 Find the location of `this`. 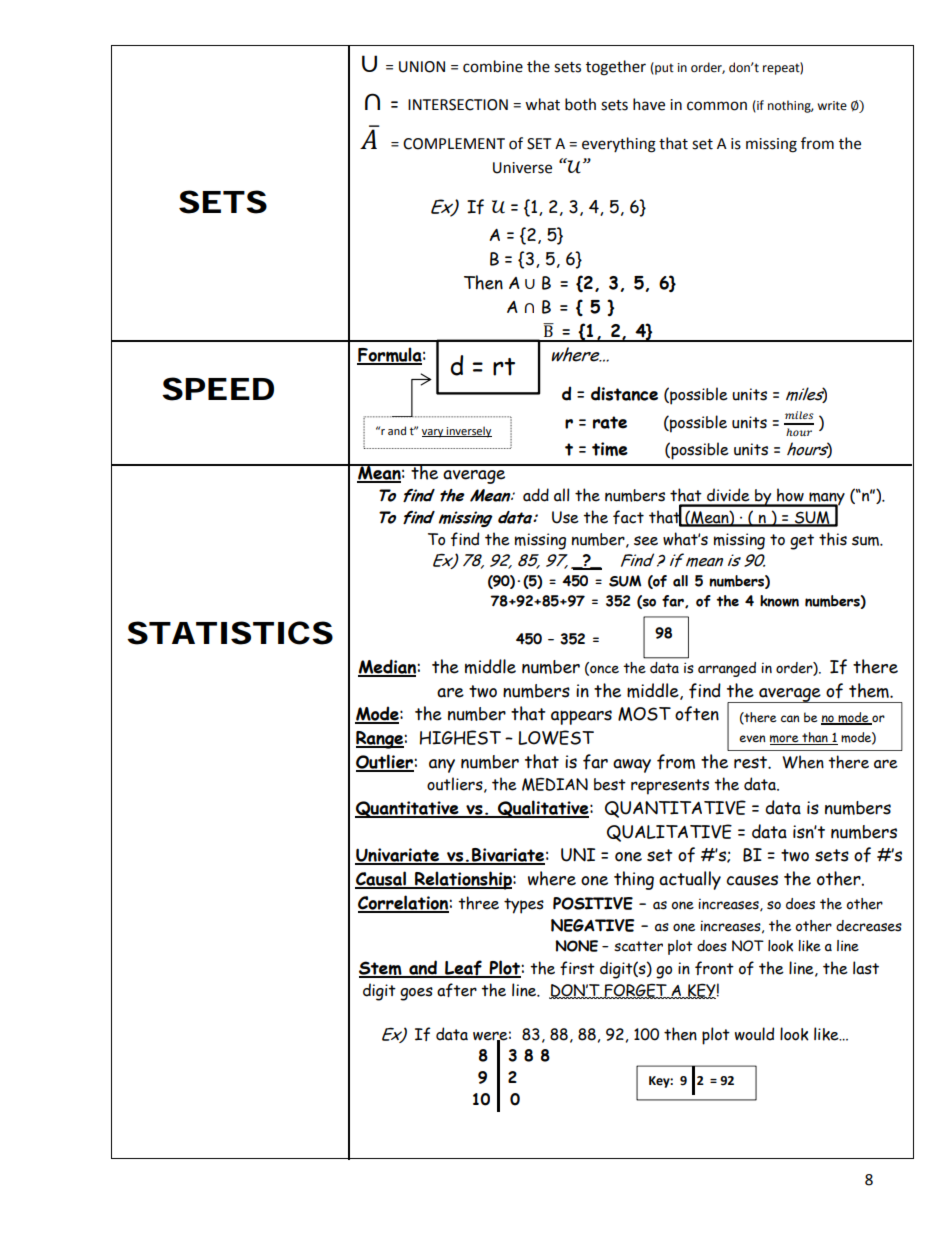

this is located at coordinates (833, 539).
